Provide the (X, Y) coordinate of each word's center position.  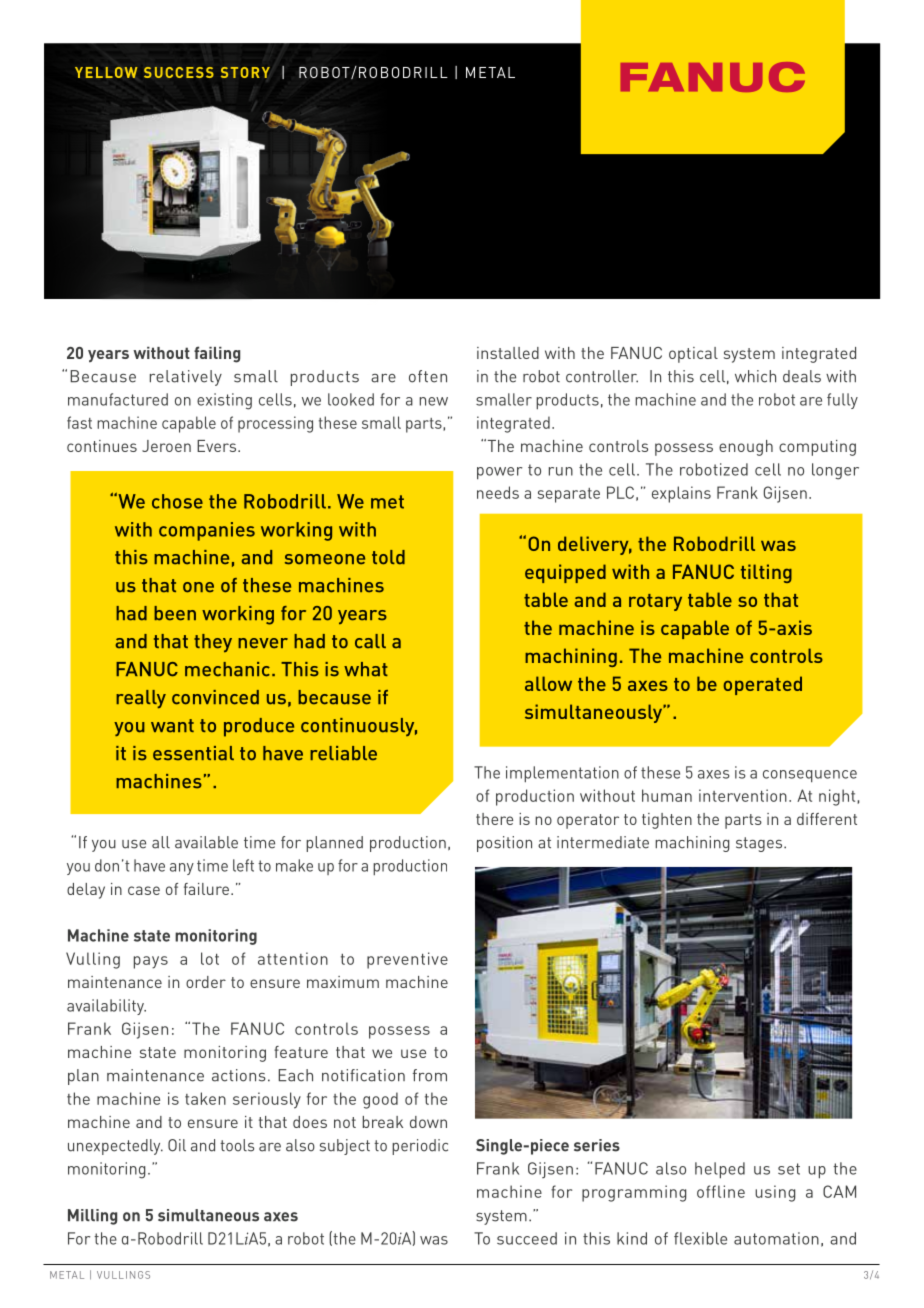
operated (763, 685)
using (775, 1193)
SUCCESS (179, 72)
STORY (245, 72)
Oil (177, 1145)
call (370, 641)
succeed (527, 1238)
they (213, 643)
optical (693, 355)
